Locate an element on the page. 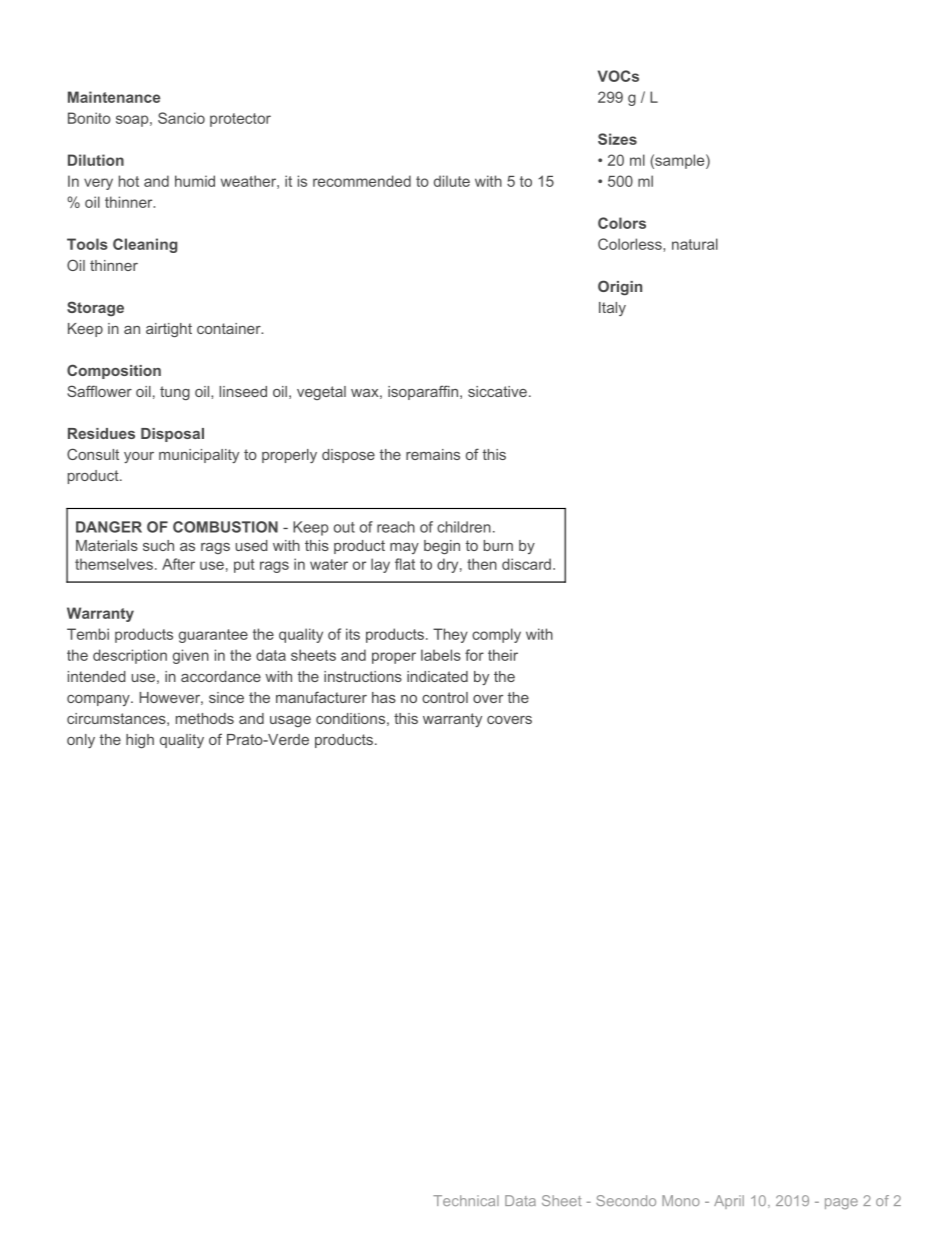 The image size is (952, 1233). control is located at coordinates (445, 697).
